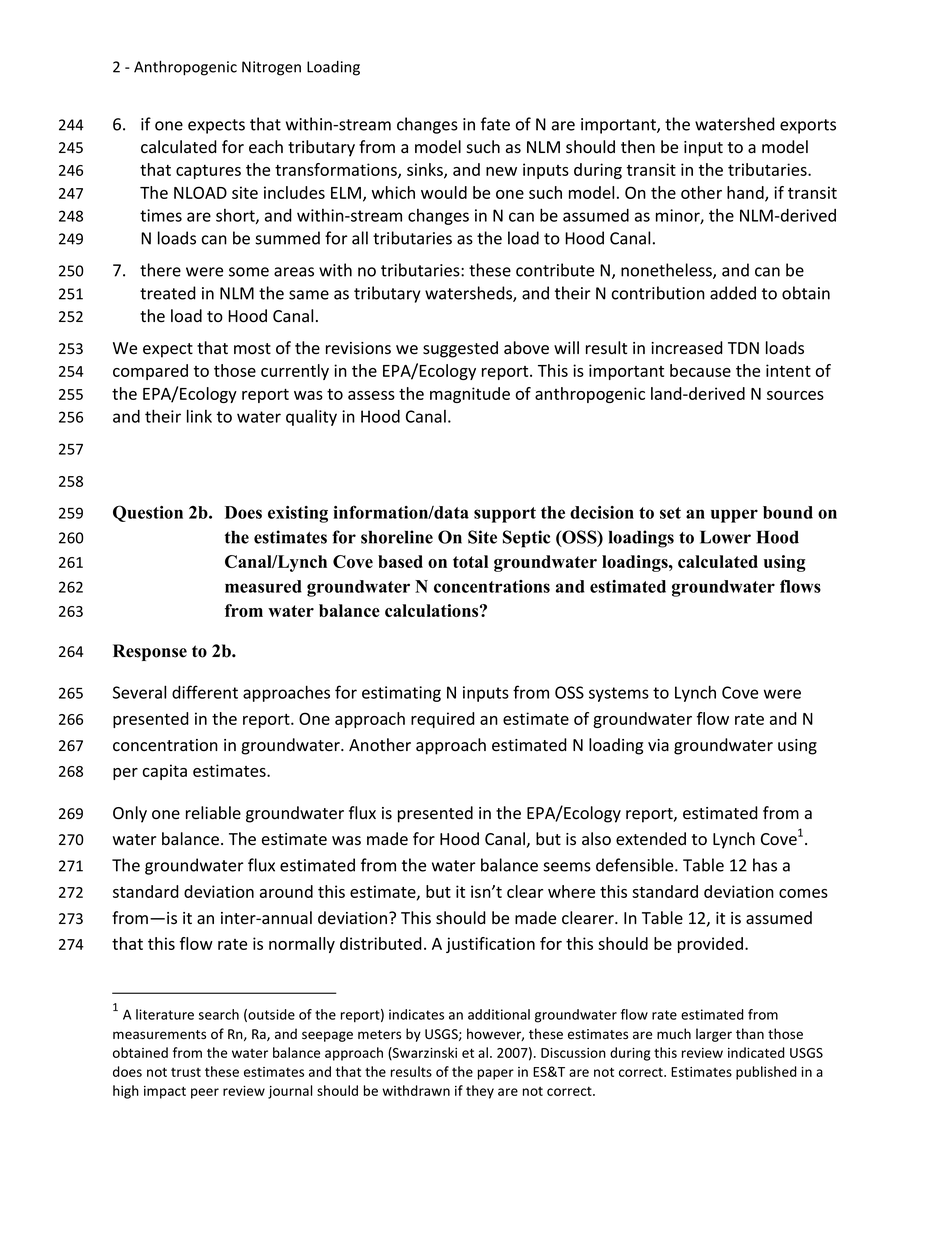 This page has width=952, height=1233. I want to click on total, so click(470, 561).
